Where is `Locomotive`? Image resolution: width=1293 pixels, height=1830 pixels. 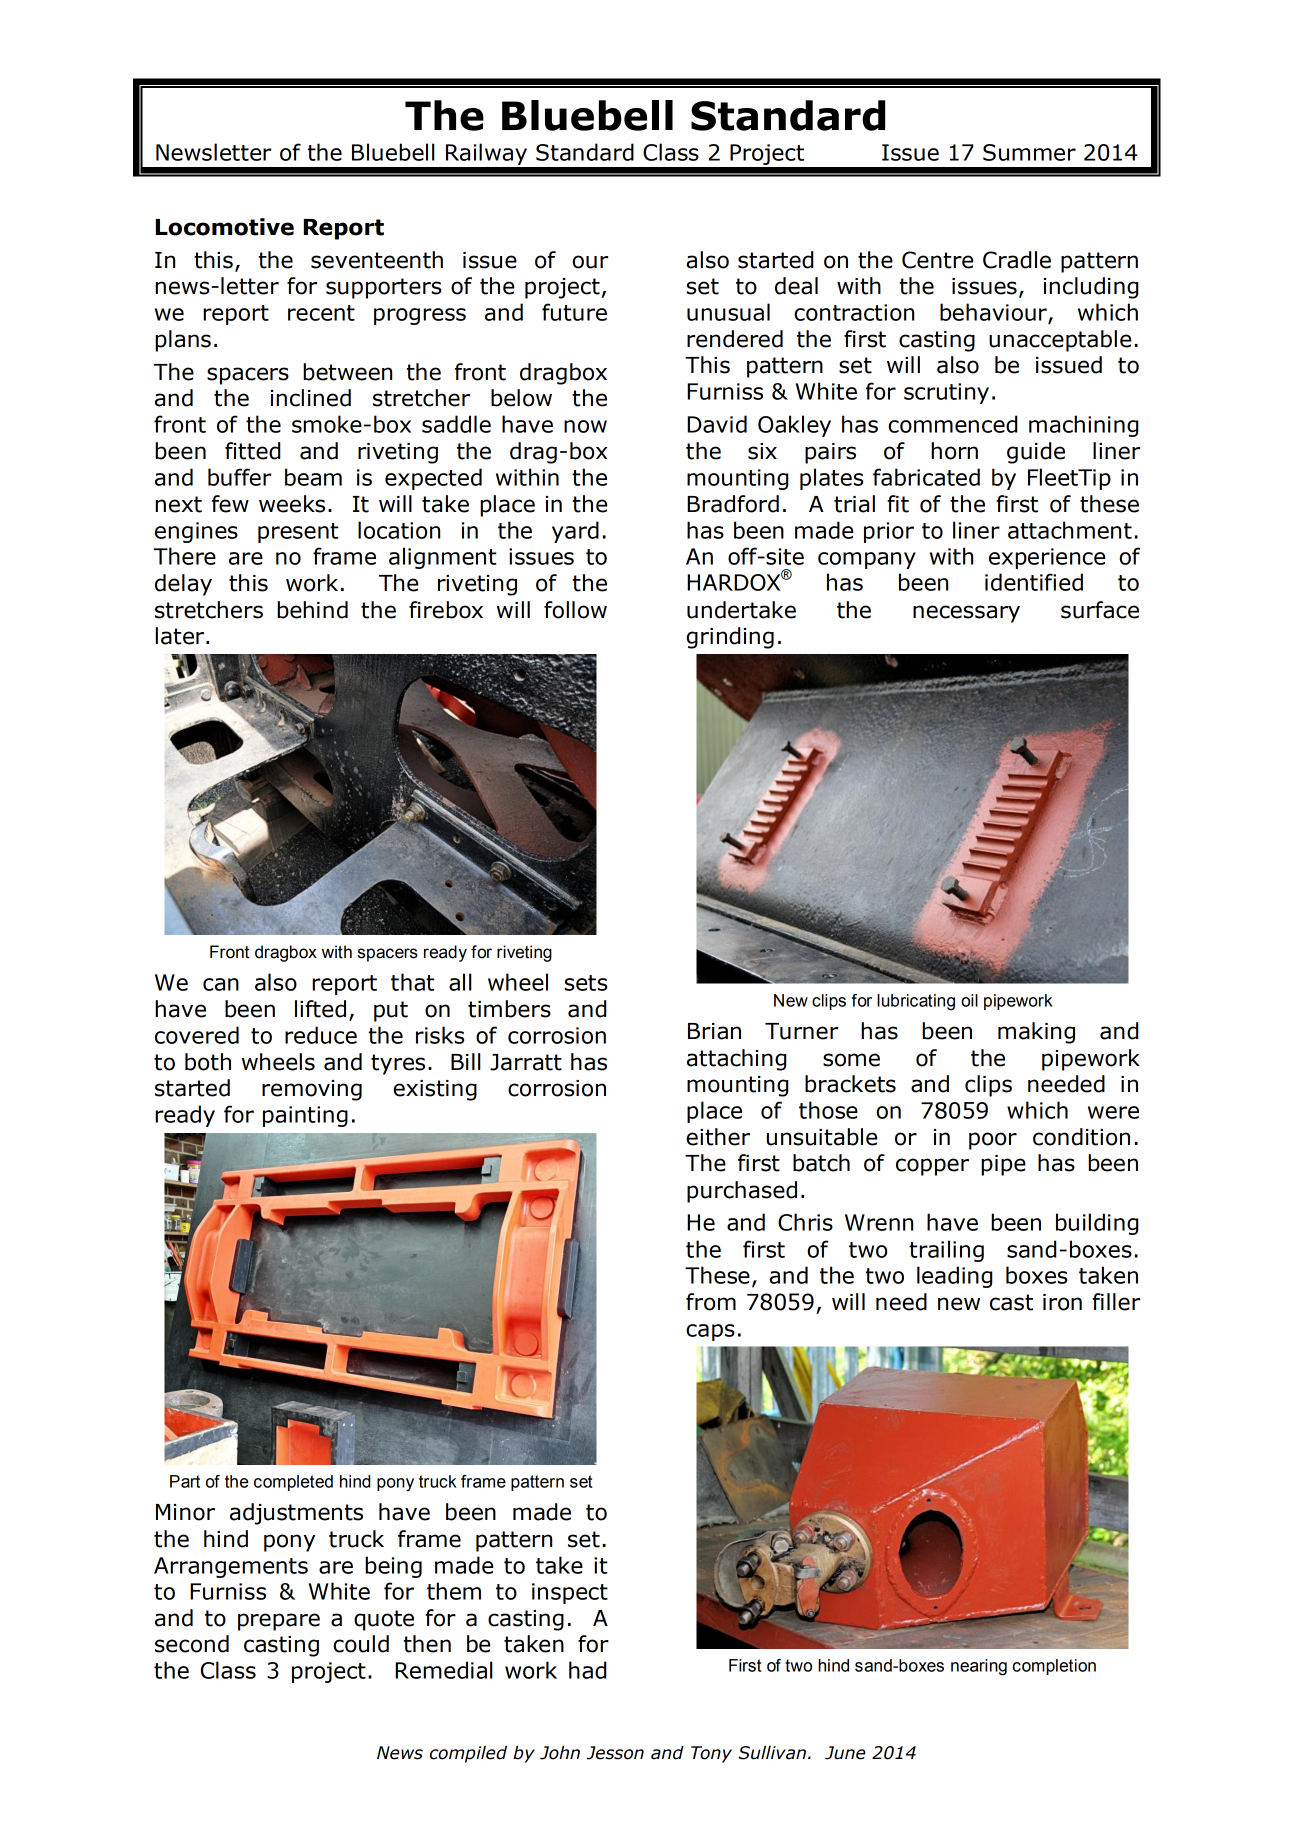 Locomotive is located at coordinates (225, 227).
